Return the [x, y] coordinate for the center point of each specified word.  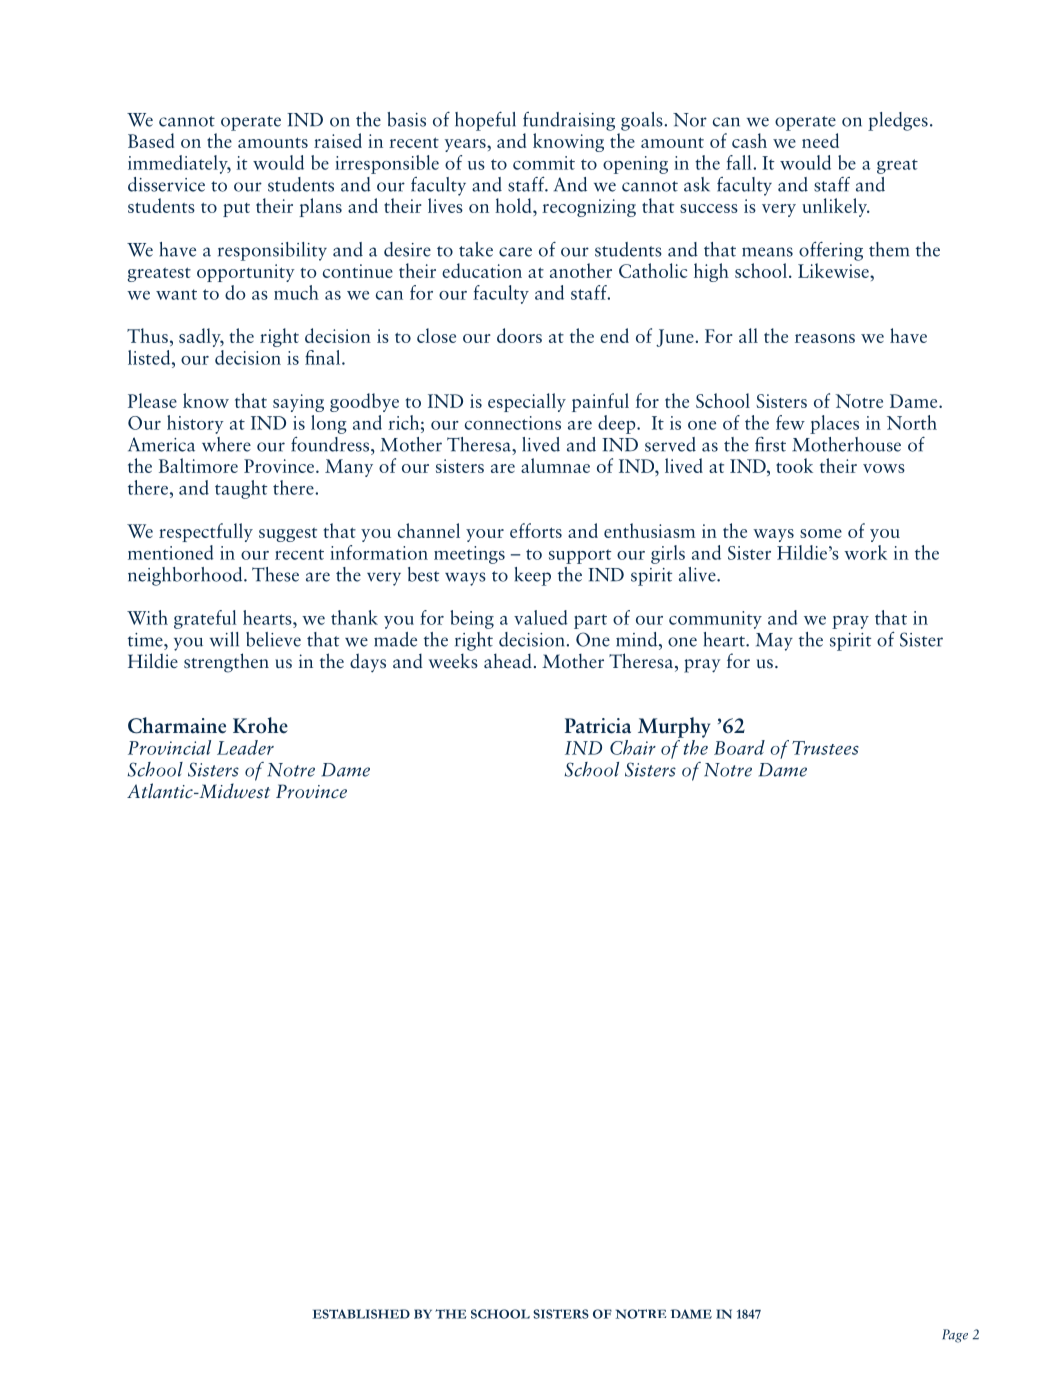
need [820, 140]
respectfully [206, 532]
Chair [633, 747]
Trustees [825, 748]
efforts [536, 530]
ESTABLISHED [361, 1314]
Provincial [169, 747]
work [865, 552]
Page [955, 1336]
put [236, 210]
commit [544, 163]
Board [739, 747]
